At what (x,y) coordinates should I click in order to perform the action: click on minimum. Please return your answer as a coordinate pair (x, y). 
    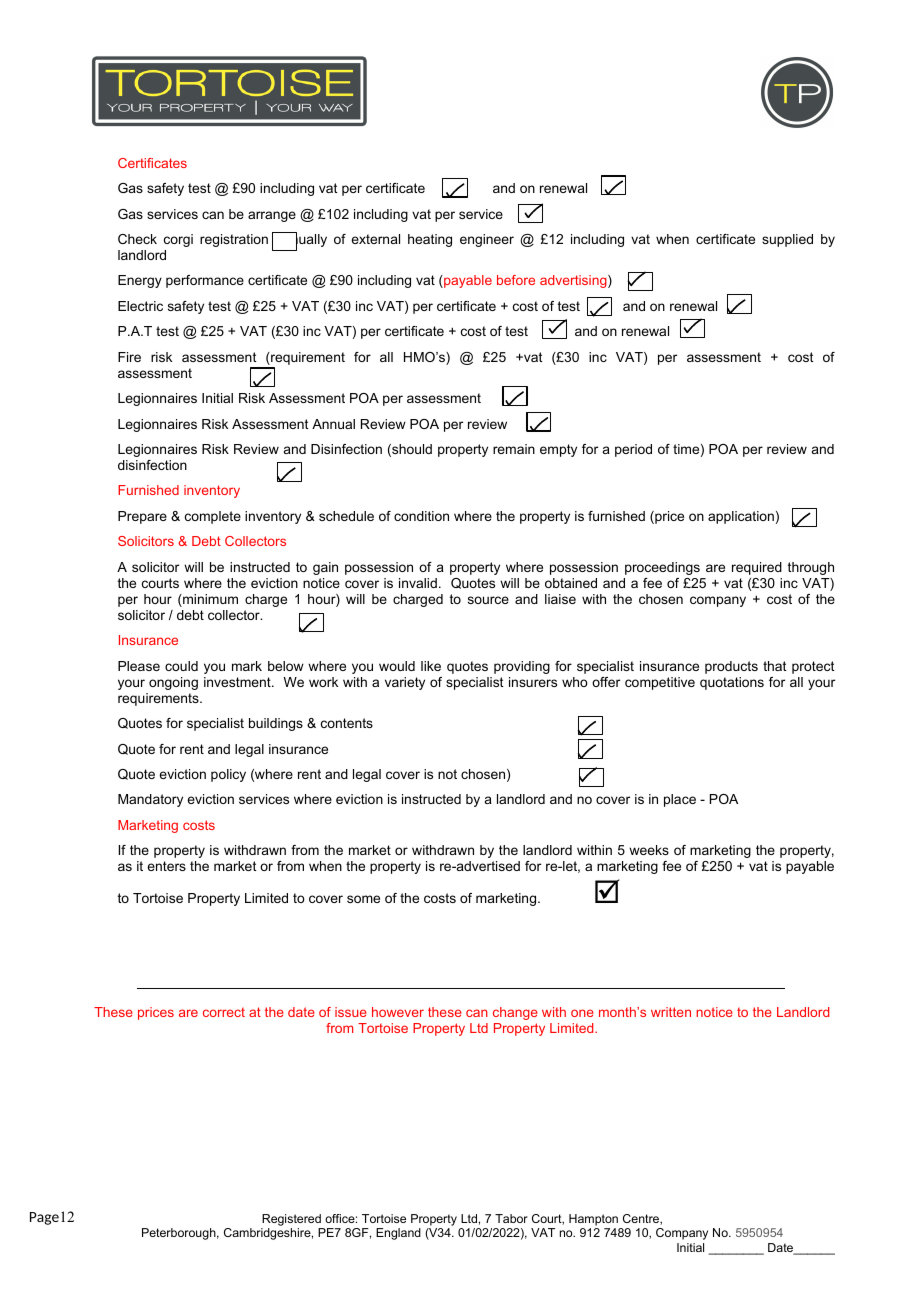
    Looking at the image, I should click on (209, 600).
